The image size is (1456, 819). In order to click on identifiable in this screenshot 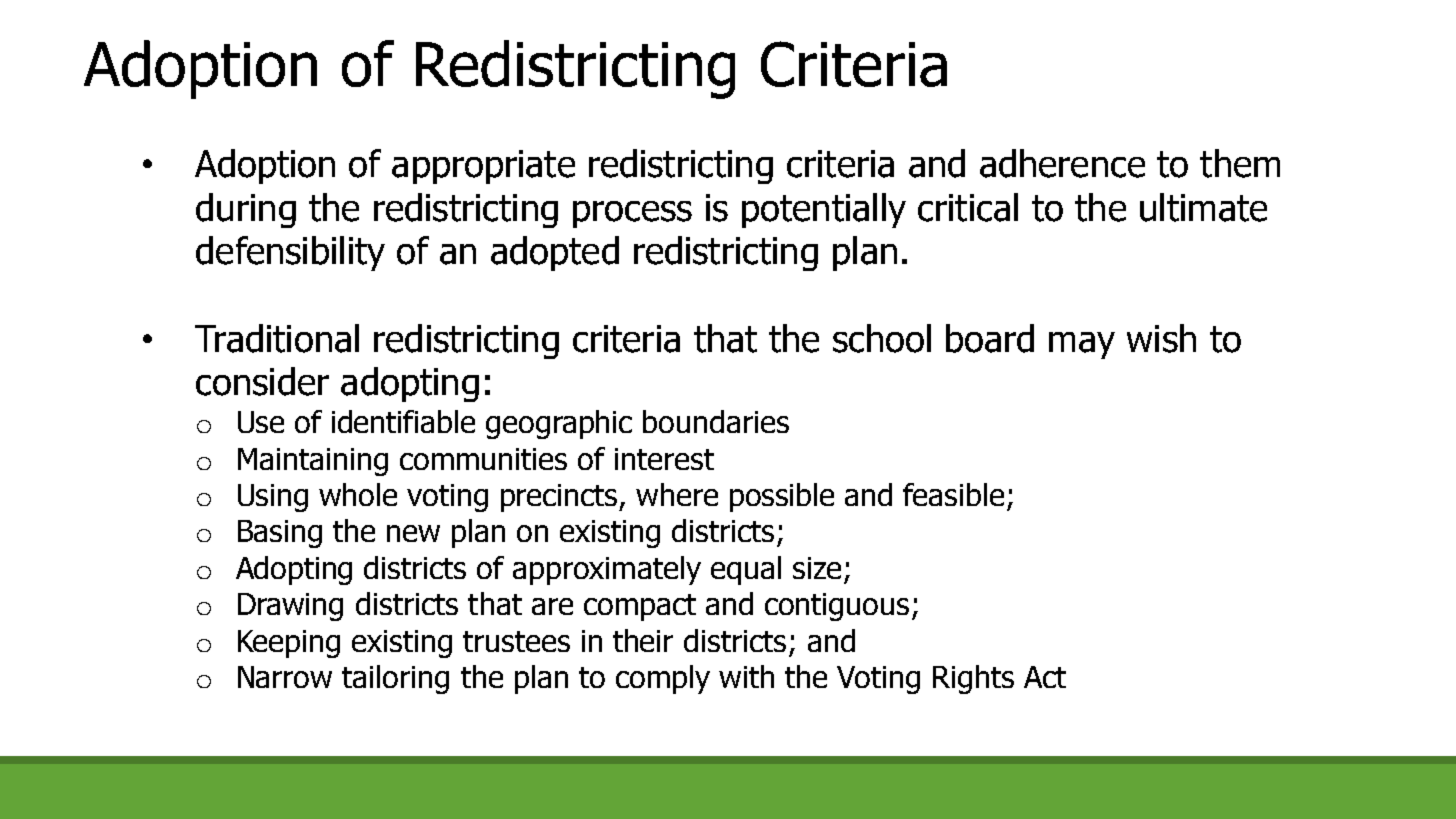, I will do `click(403, 421)`.
